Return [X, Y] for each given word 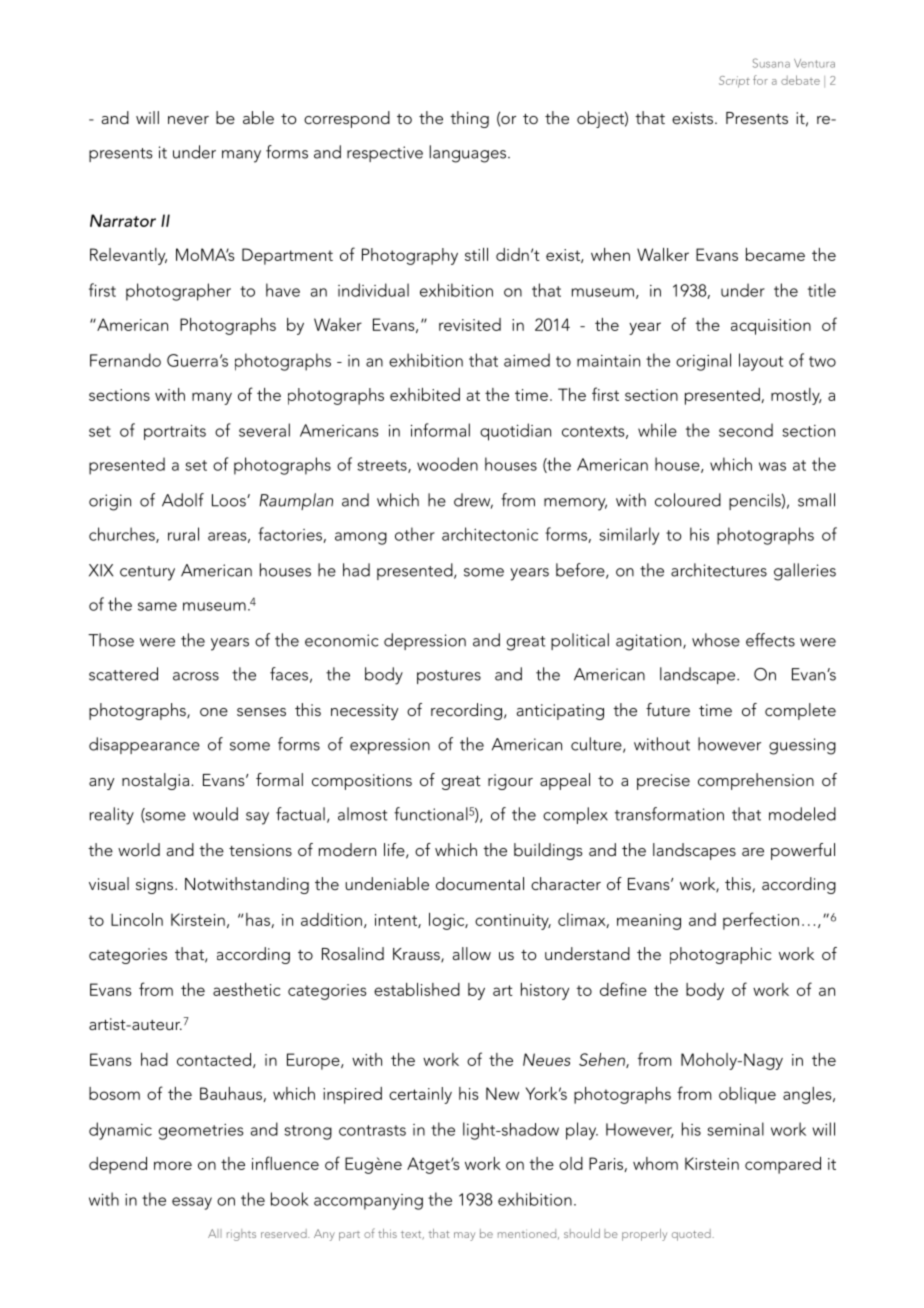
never [188, 120]
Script [734, 82]
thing [469, 119]
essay [192, 1203]
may [464, 1236]
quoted [692, 1235]
